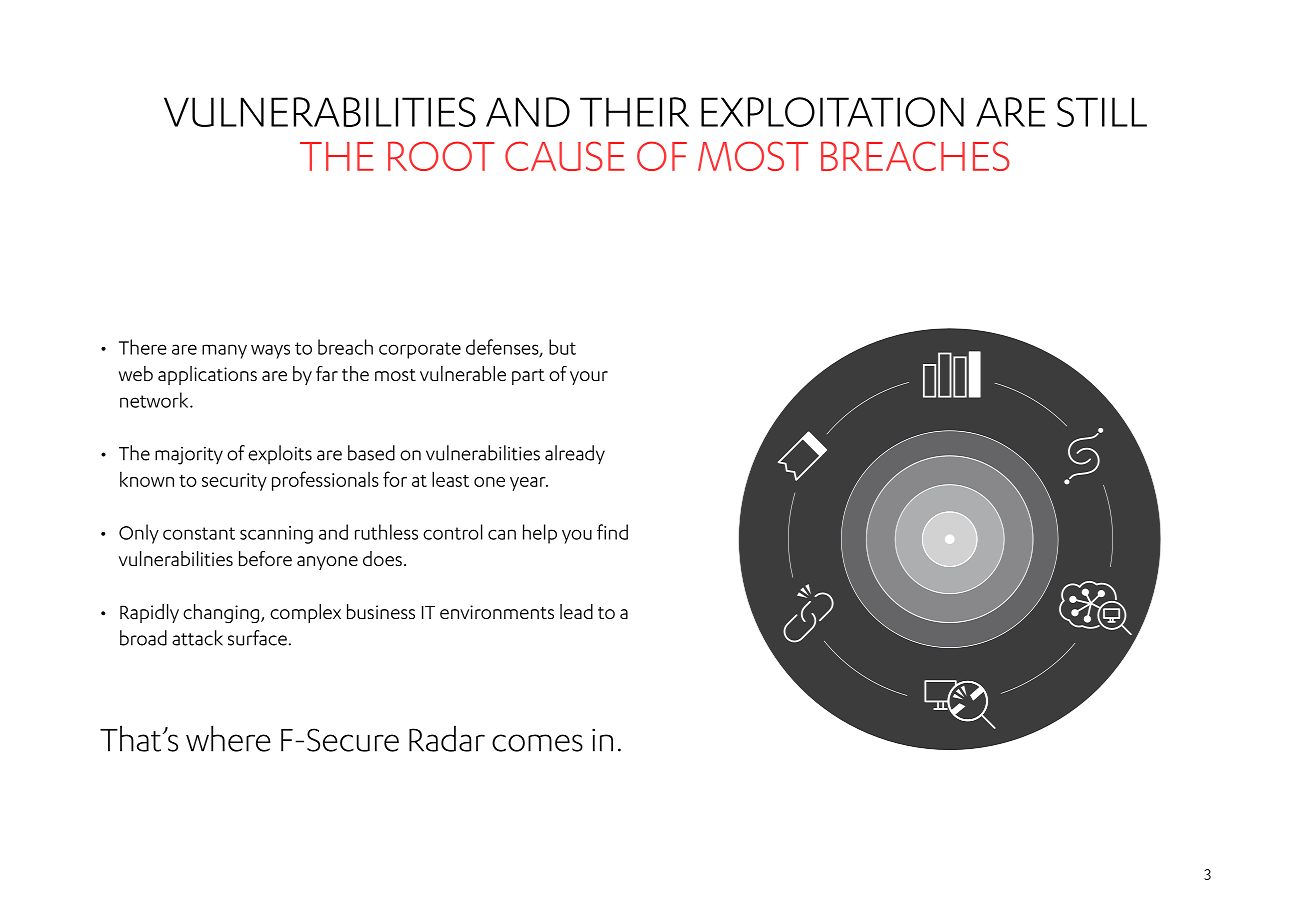  Describe the element at coordinates (575, 454) in the image. I see `already` at that location.
